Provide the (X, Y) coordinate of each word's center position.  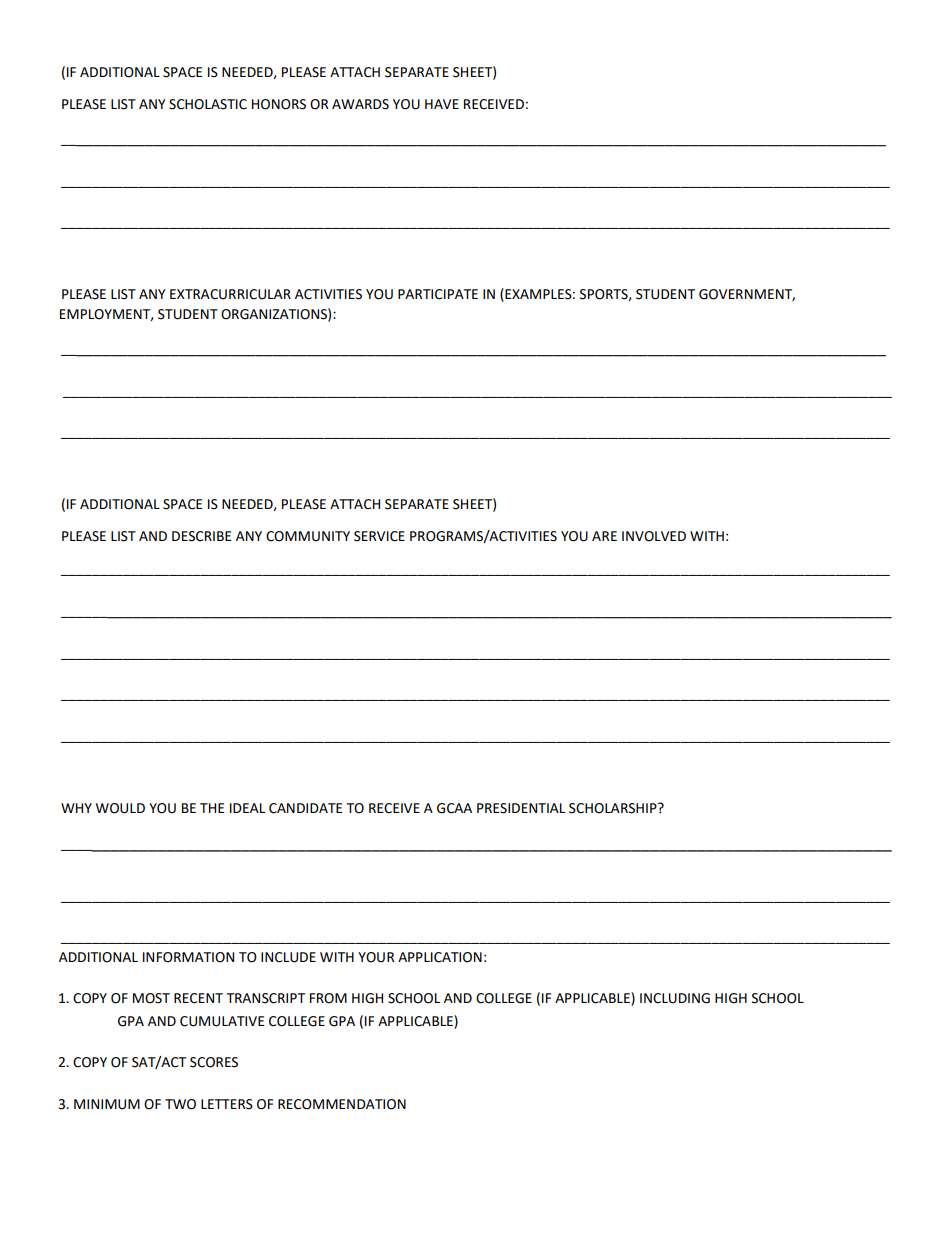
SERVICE (379, 536)
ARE (604, 536)
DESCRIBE (201, 536)
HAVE (442, 104)
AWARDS (360, 104)
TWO (180, 1104)
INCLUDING (675, 998)
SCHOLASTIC (208, 104)
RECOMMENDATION (342, 1104)
